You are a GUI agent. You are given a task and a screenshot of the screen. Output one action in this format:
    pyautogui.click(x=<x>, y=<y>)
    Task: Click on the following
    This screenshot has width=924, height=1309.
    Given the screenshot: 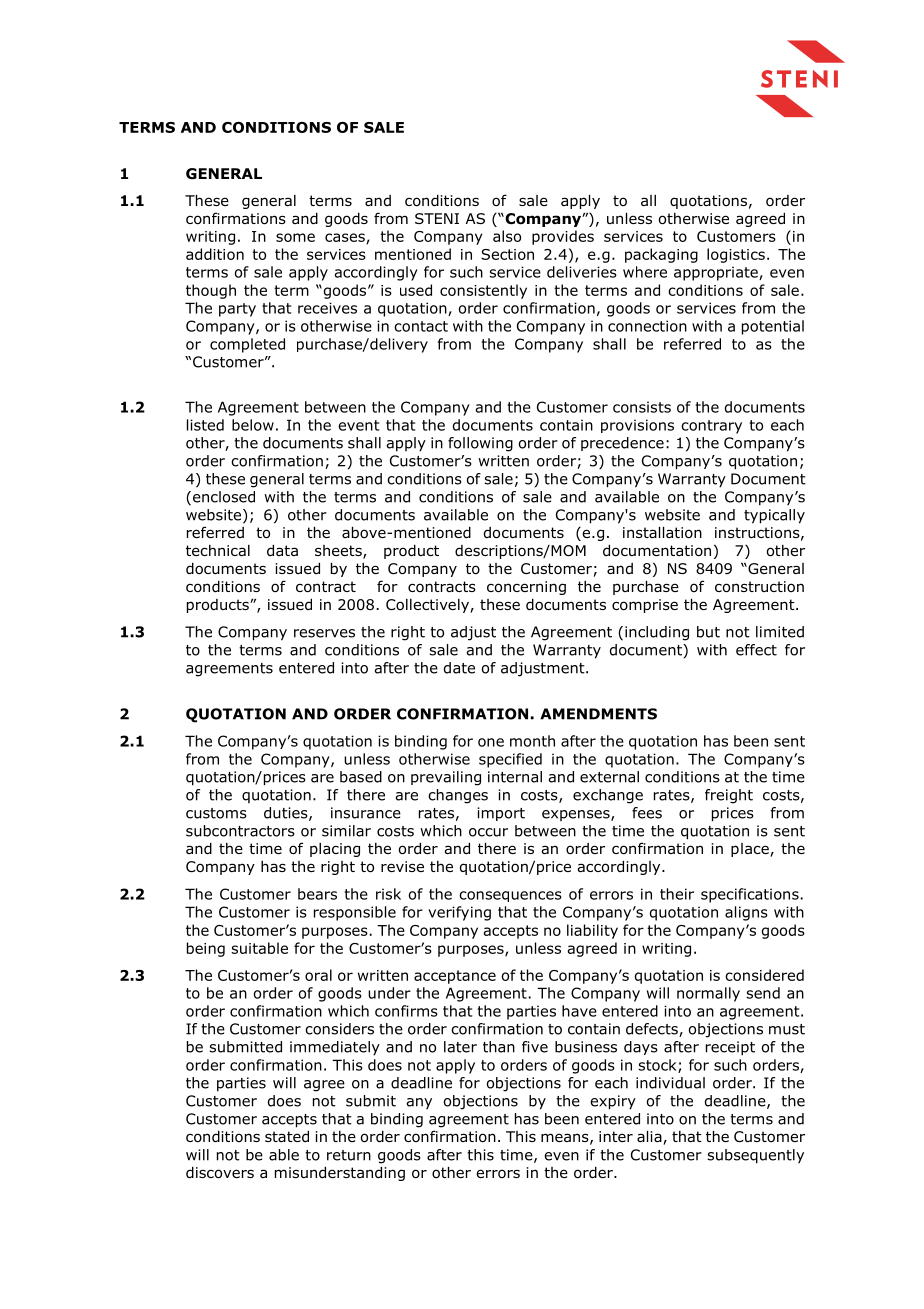 What is the action you would take?
    pyautogui.click(x=480, y=444)
